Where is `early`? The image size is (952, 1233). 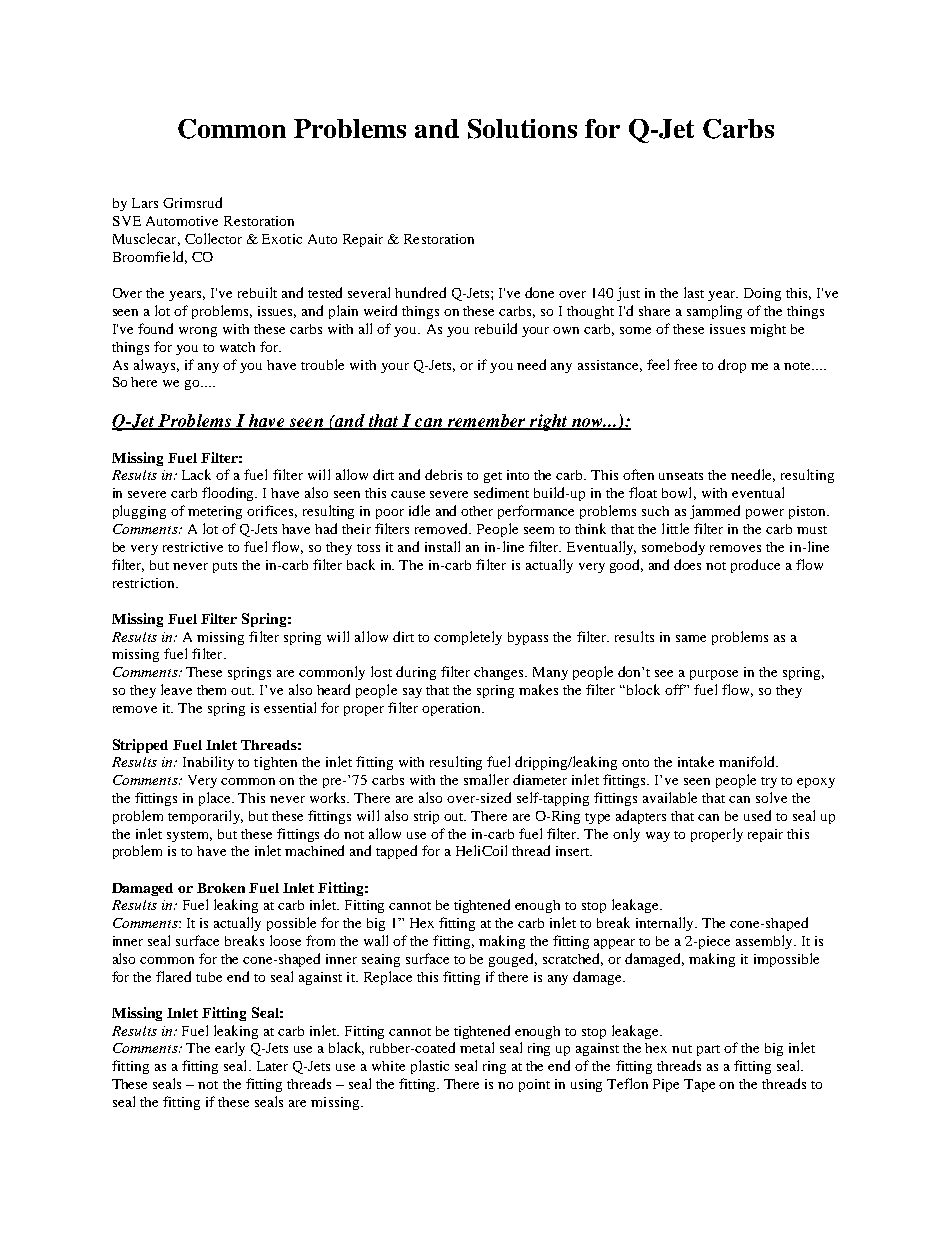 early is located at coordinates (230, 1049).
